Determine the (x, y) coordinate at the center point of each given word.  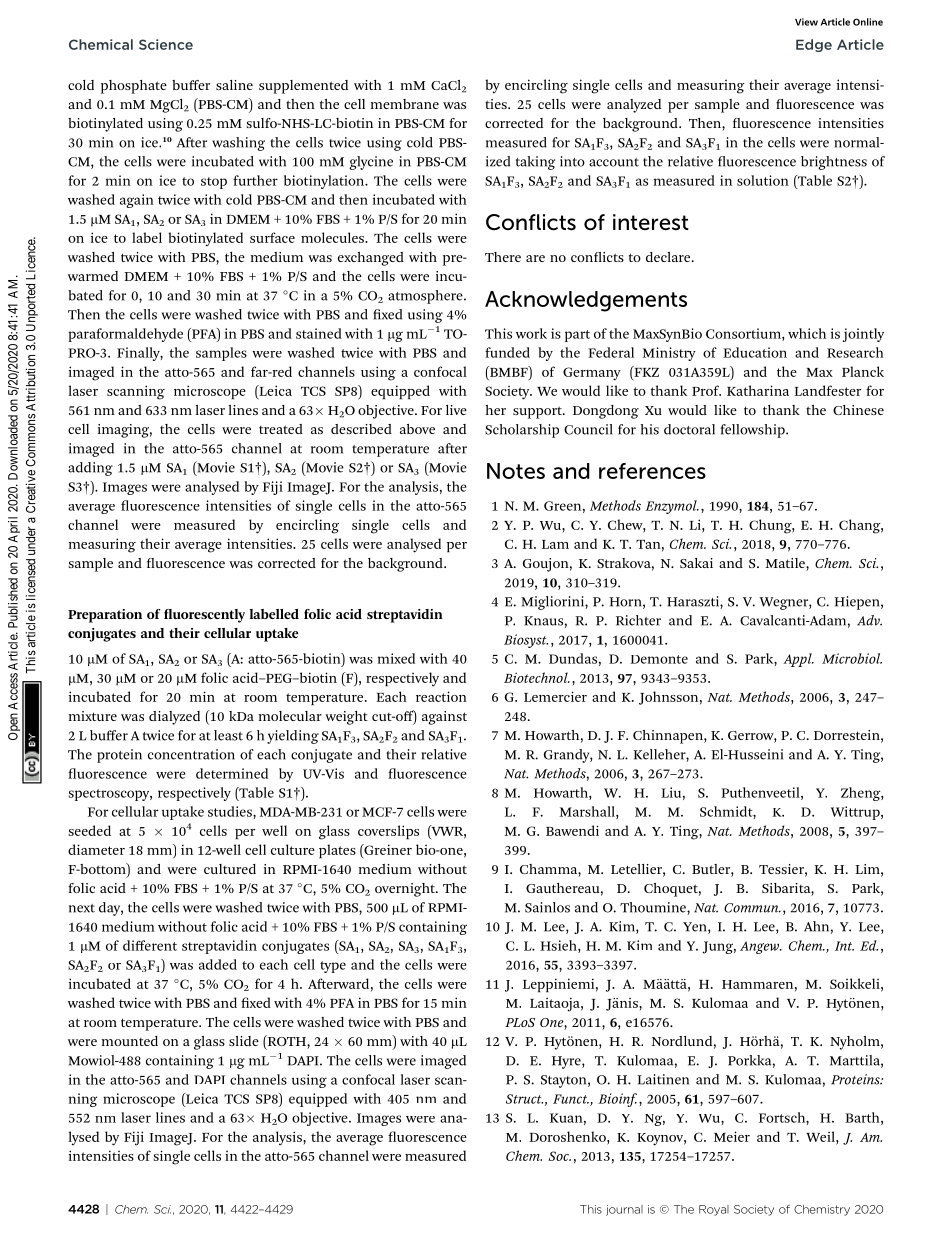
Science (166, 44)
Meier (732, 1136)
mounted (130, 1041)
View (806, 22)
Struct (524, 1099)
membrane (405, 104)
